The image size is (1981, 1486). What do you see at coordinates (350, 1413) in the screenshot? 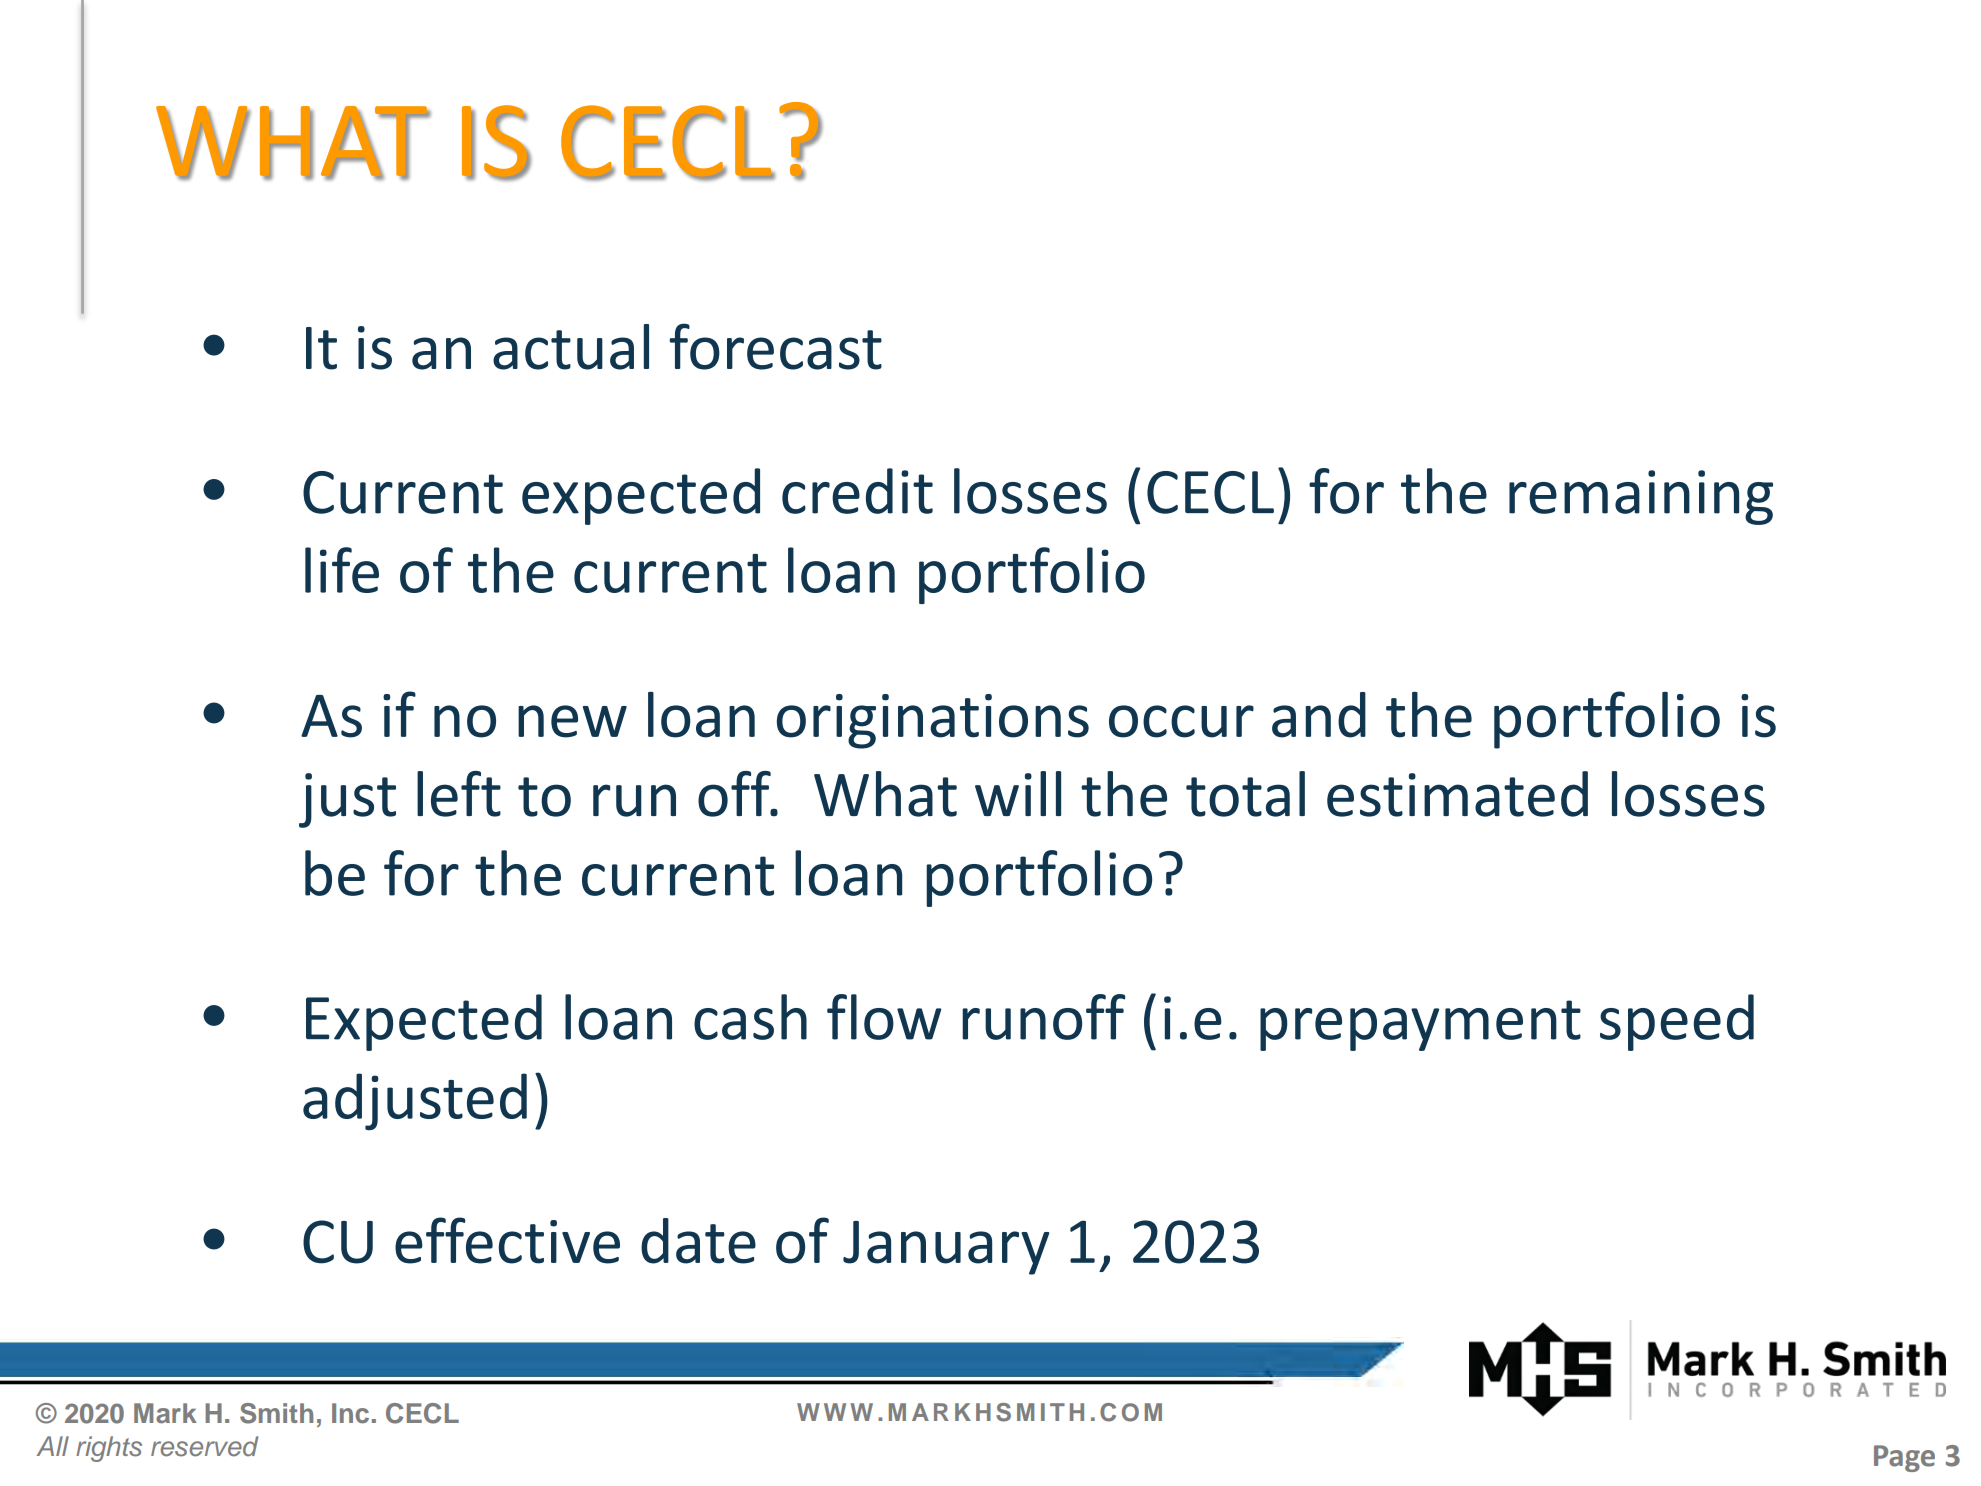
I see `Inc` at bounding box center [350, 1413].
